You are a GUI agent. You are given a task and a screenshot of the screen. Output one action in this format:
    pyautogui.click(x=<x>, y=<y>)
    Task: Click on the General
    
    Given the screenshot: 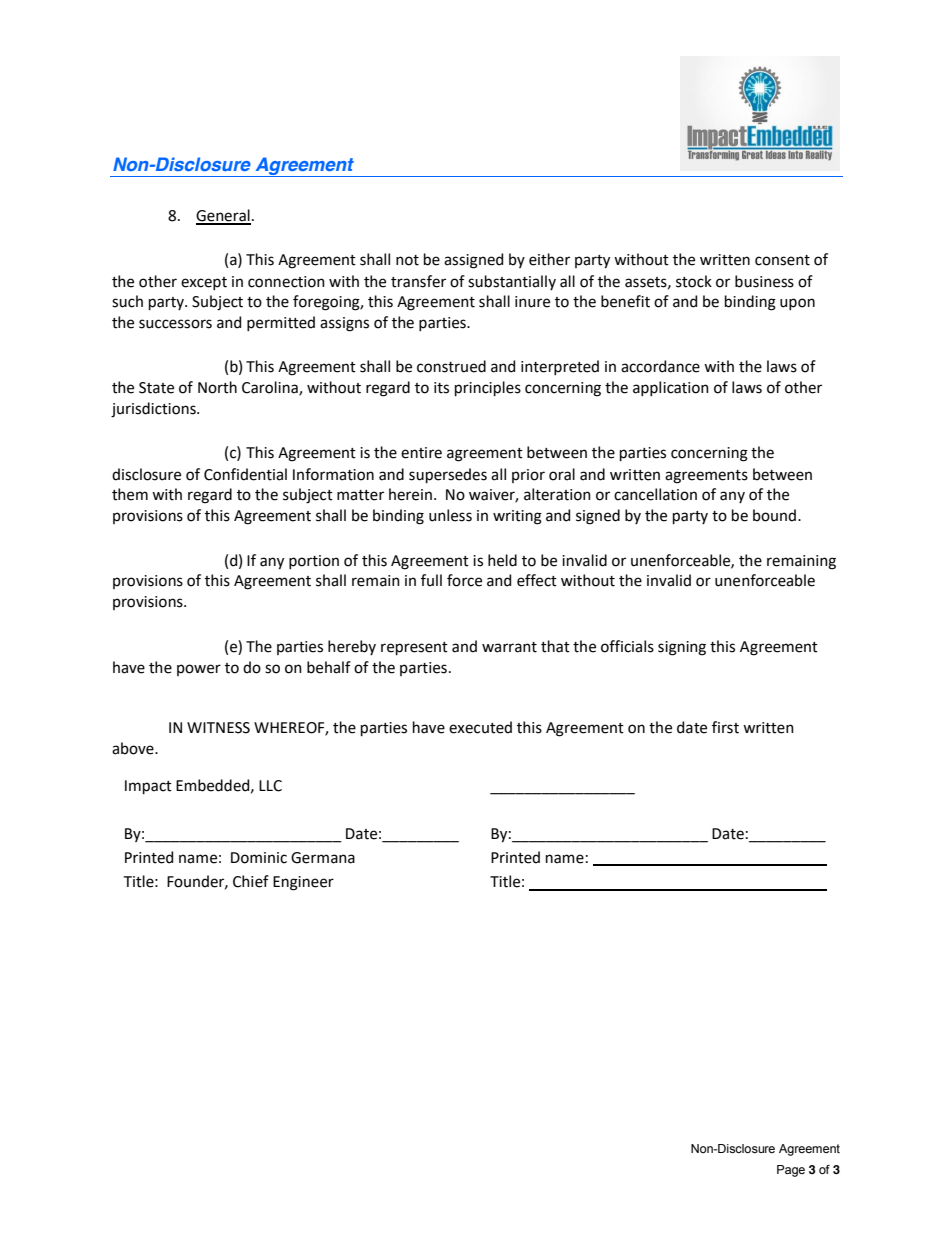 What is the action you would take?
    pyautogui.click(x=223, y=216)
